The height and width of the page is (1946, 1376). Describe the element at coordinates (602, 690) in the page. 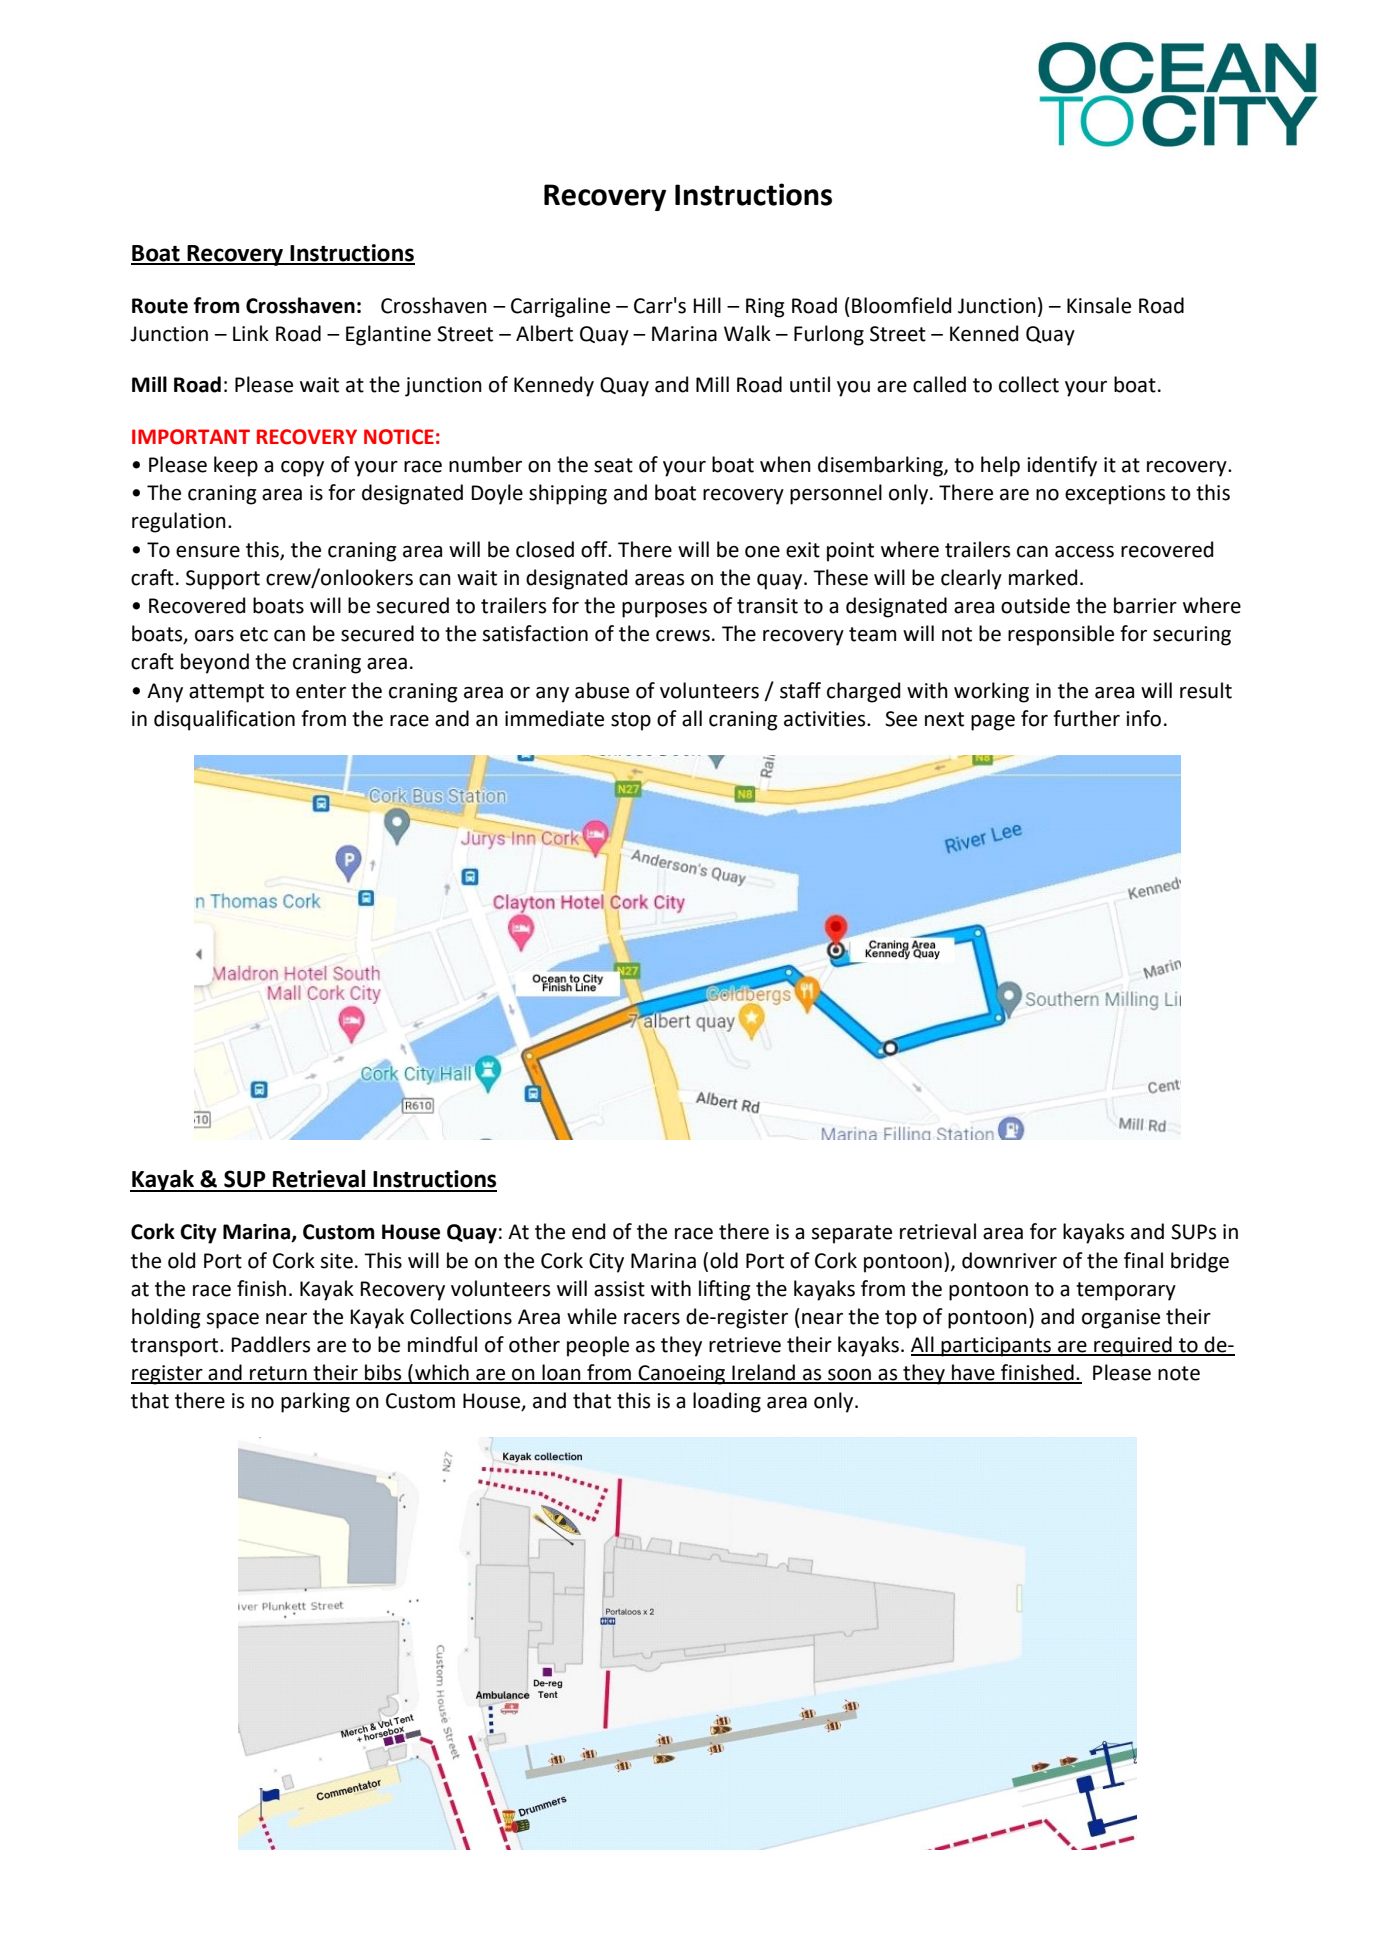

I see `abuse` at that location.
